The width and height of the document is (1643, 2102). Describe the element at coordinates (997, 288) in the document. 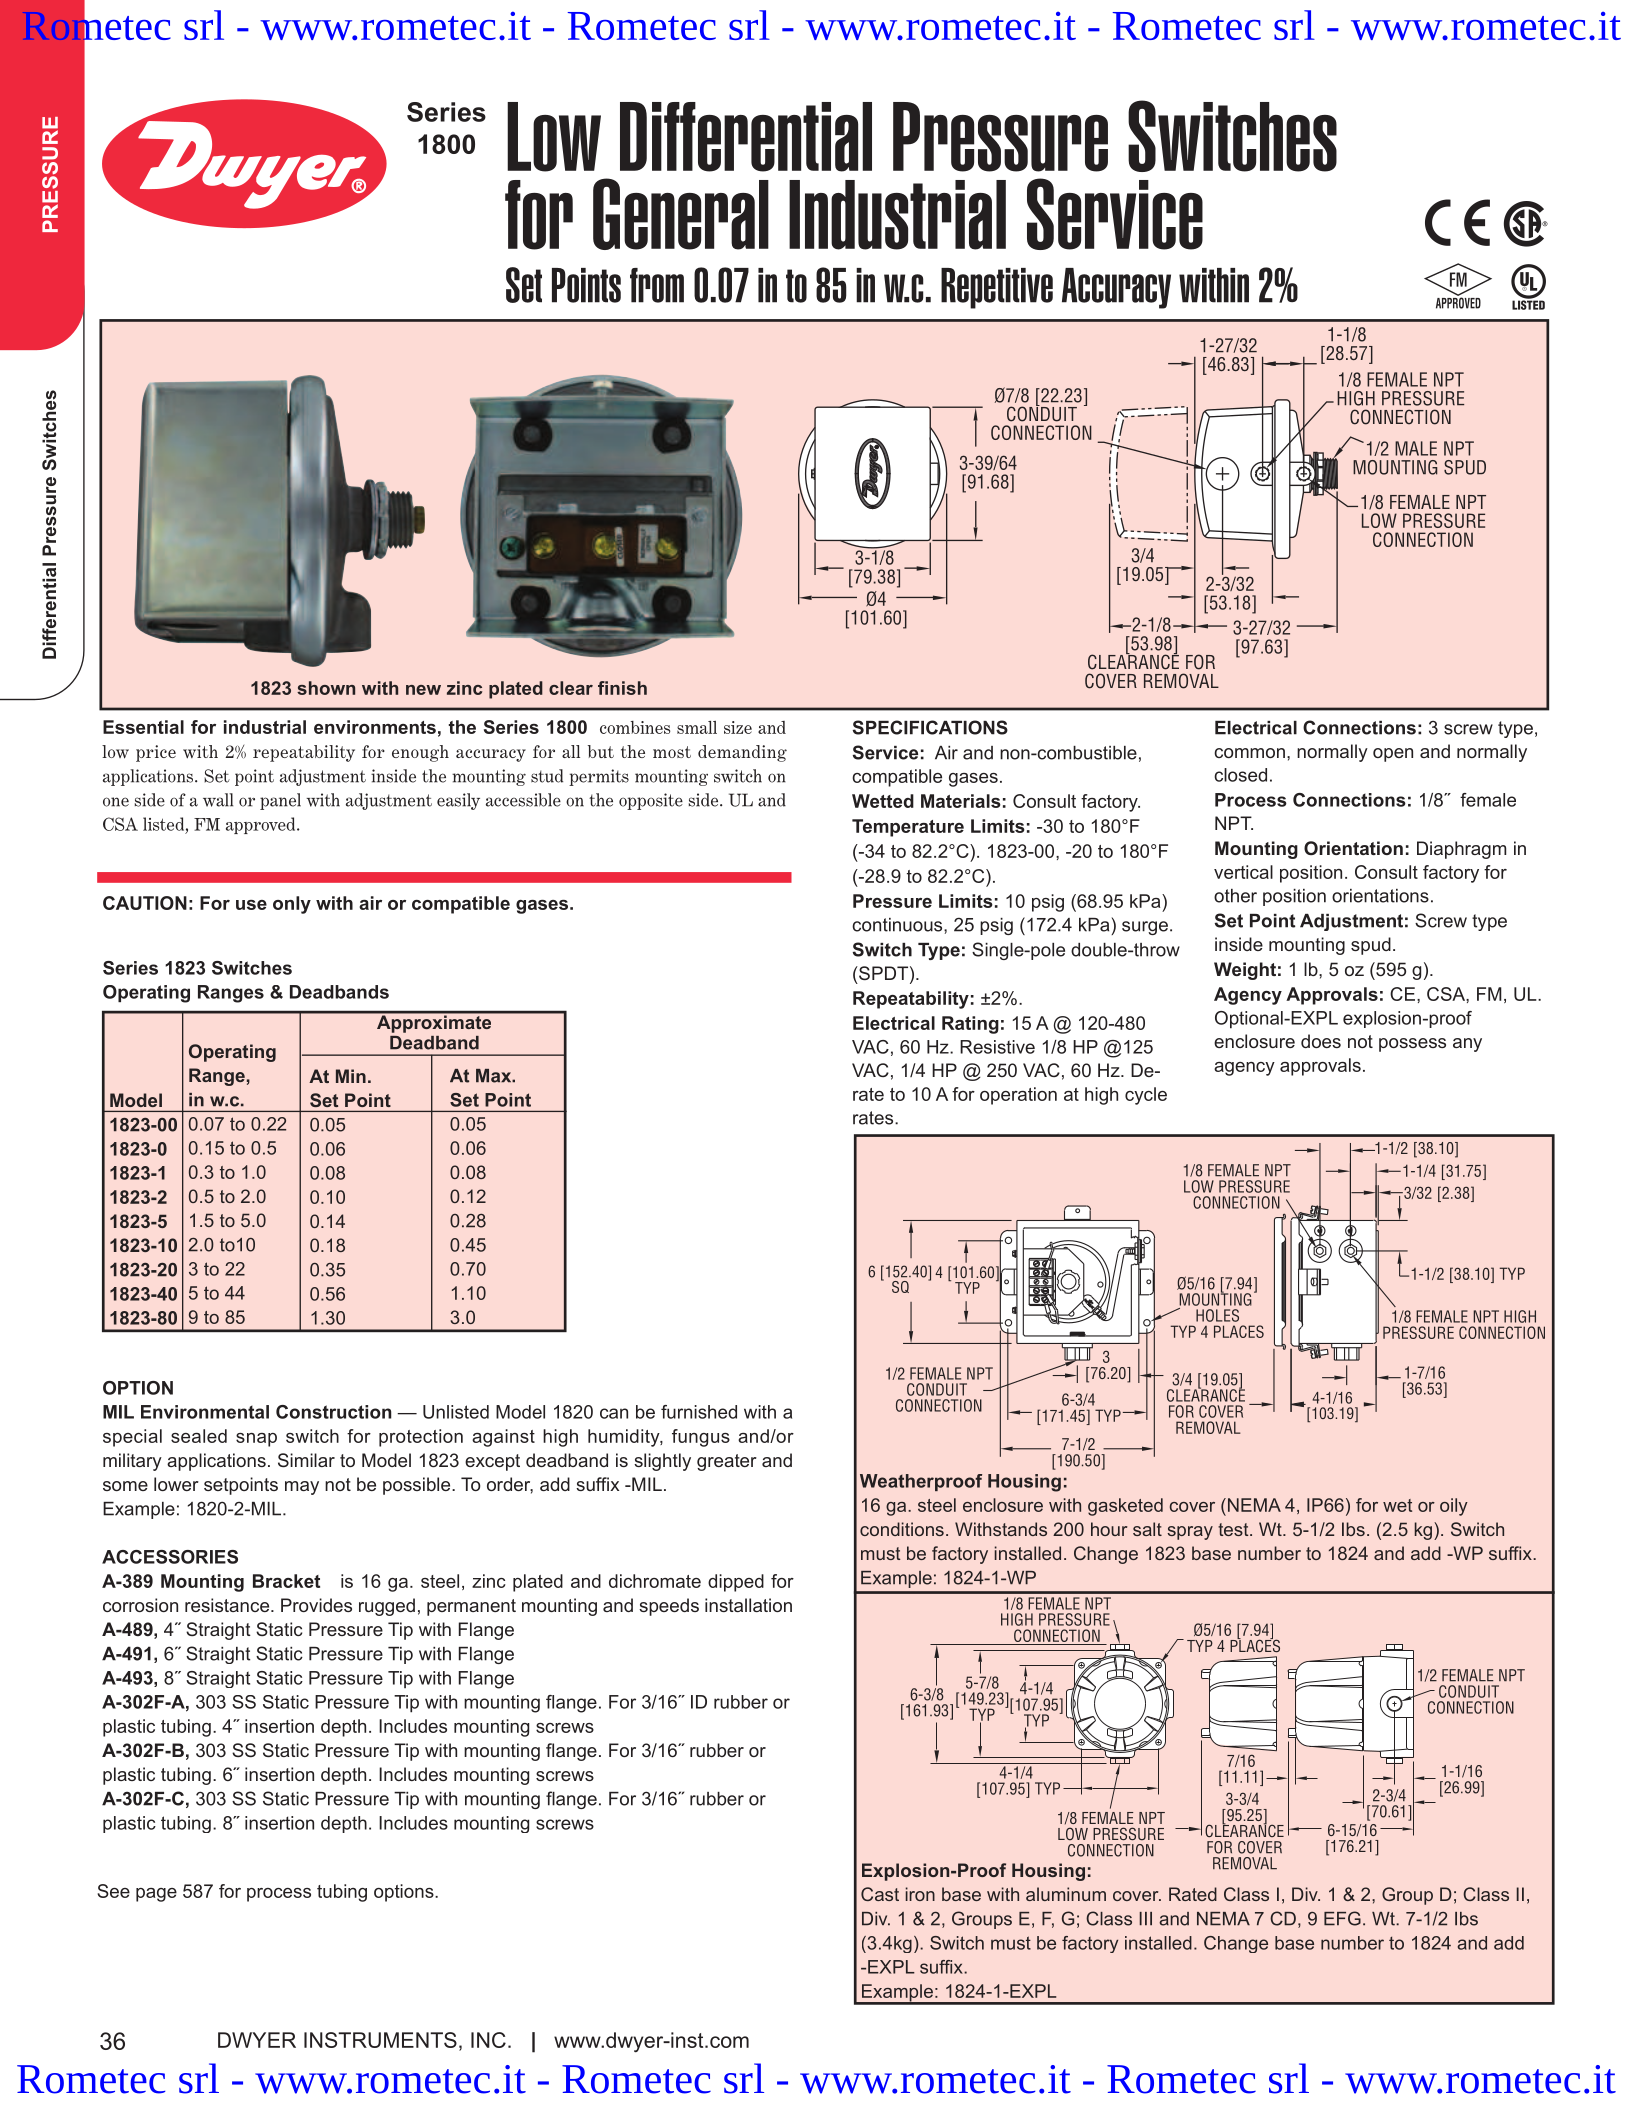

I see `Repetitive` at that location.
